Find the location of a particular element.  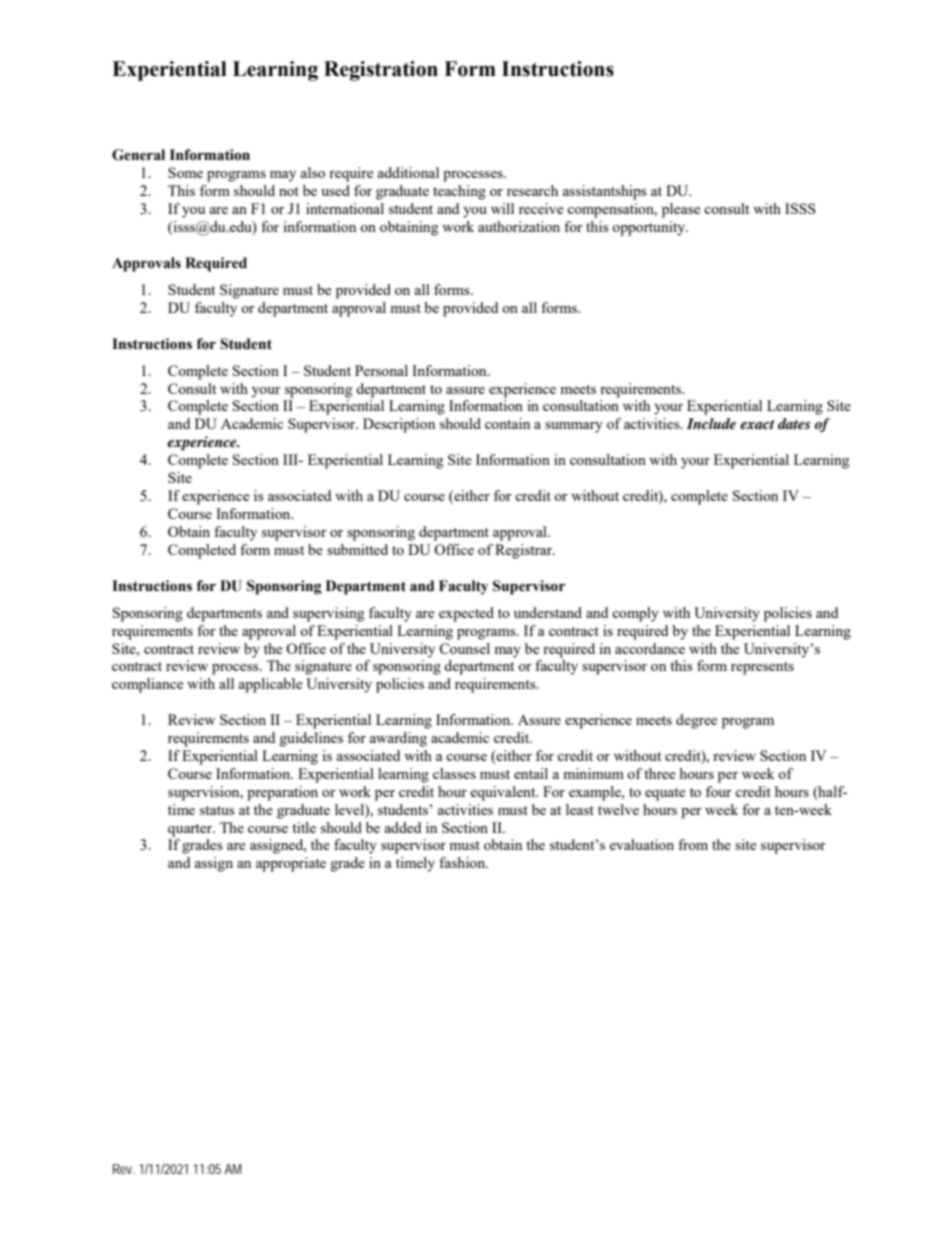

Registration is located at coordinates (381, 71).
